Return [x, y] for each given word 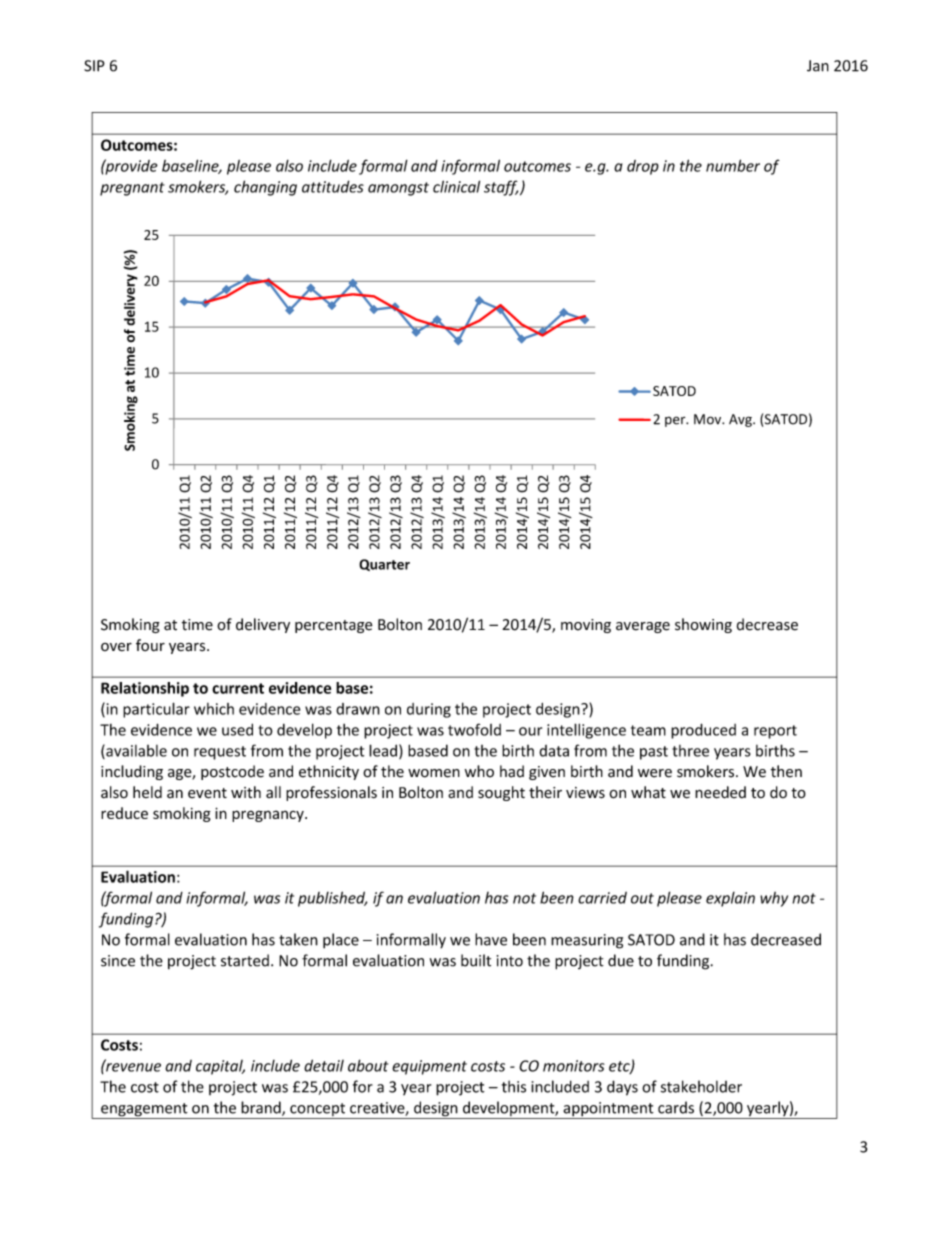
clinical [456, 186]
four [150, 645]
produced [703, 731]
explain [730, 899]
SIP [94, 66]
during [429, 710]
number [733, 165]
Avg [741, 420]
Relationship [145, 689]
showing [703, 625]
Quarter [384, 565]
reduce [124, 813]
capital [220, 1067]
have [491, 939]
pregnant [132, 189]
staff [501, 188]
